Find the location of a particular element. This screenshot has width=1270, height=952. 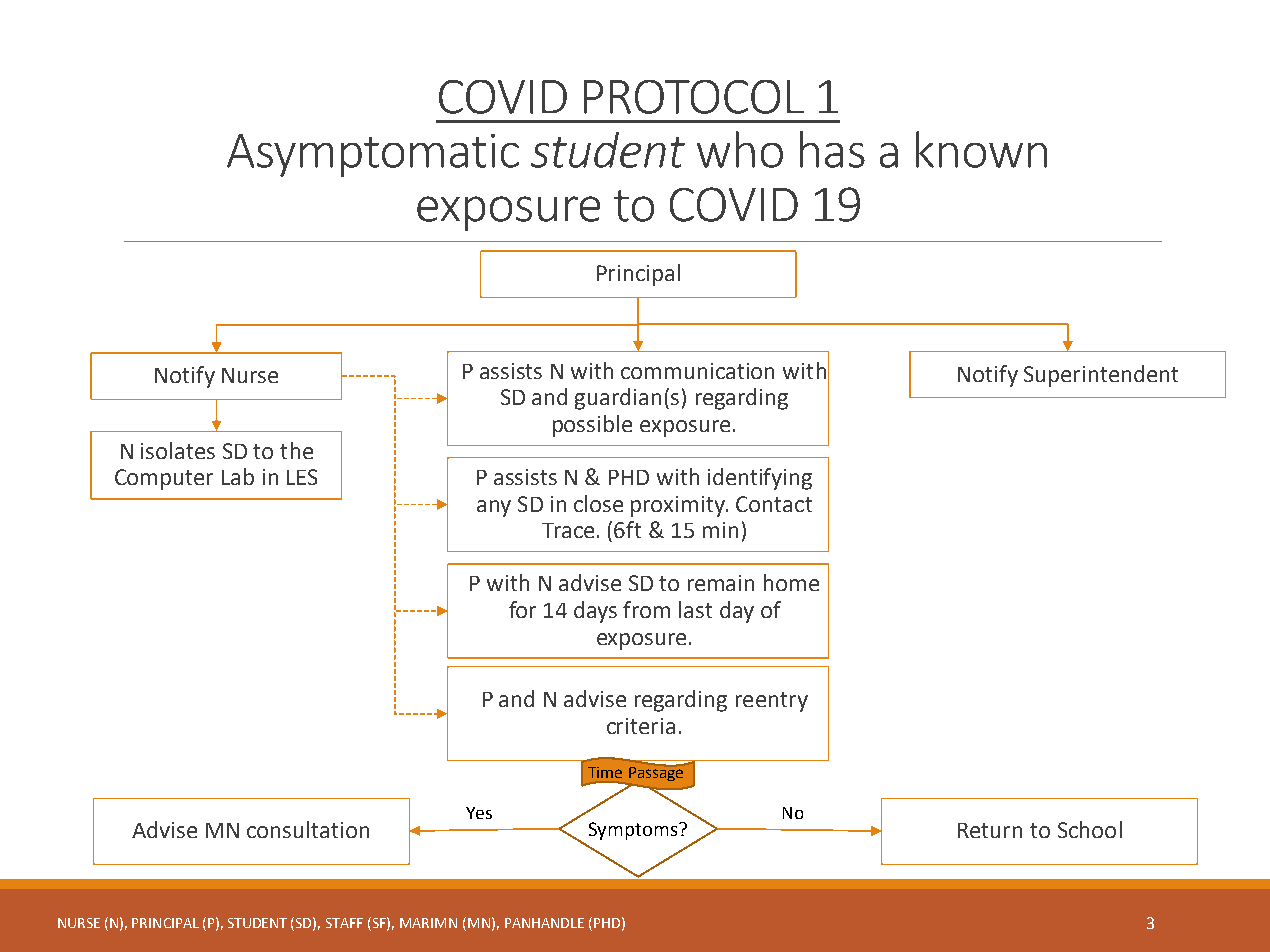

known is located at coordinates (981, 149).
